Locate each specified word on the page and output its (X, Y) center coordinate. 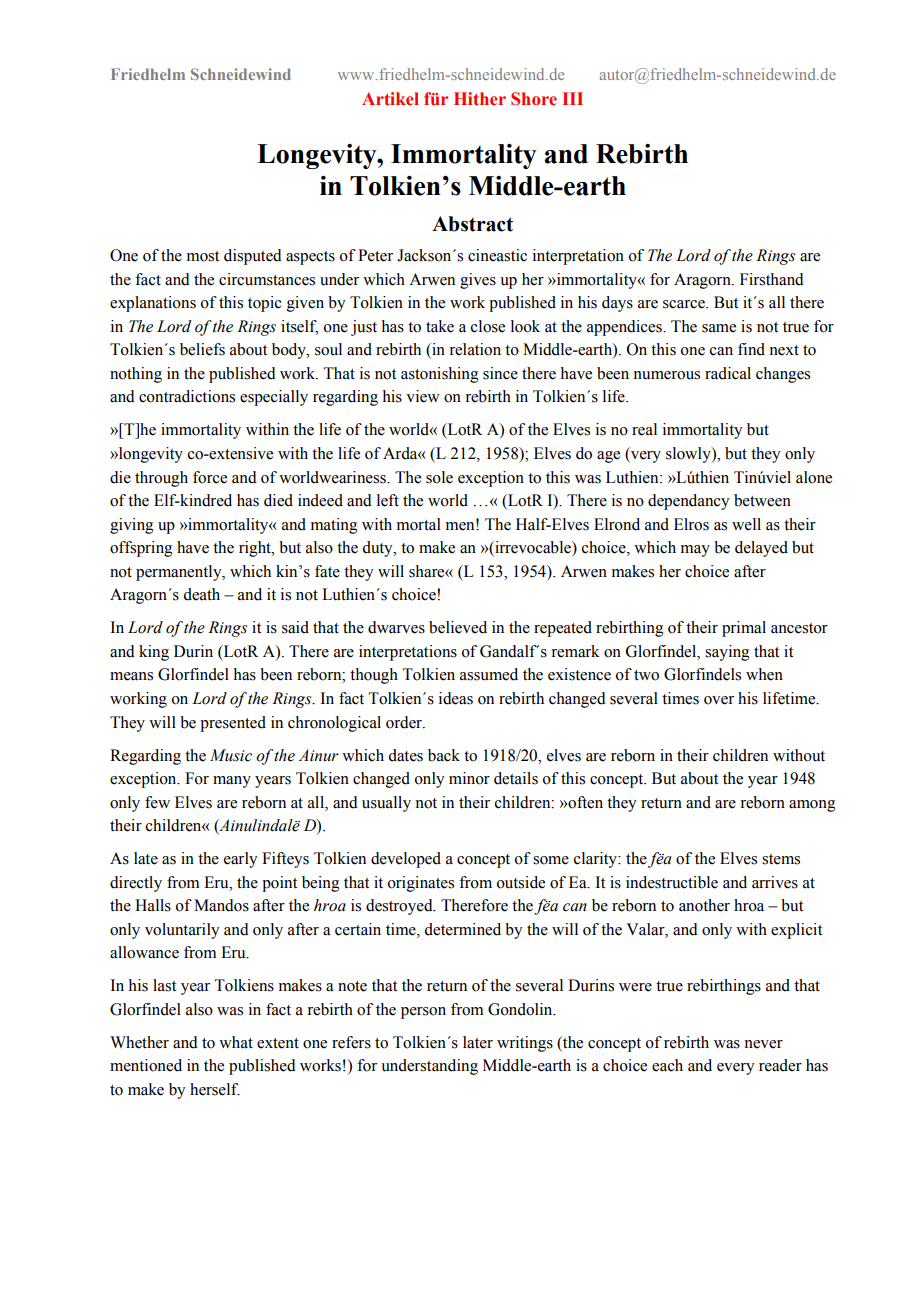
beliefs (202, 349)
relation (475, 349)
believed (458, 627)
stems (781, 859)
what (236, 1042)
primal (744, 629)
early (240, 860)
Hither (480, 99)
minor (469, 778)
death (201, 594)
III (573, 98)
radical (728, 373)
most (203, 256)
